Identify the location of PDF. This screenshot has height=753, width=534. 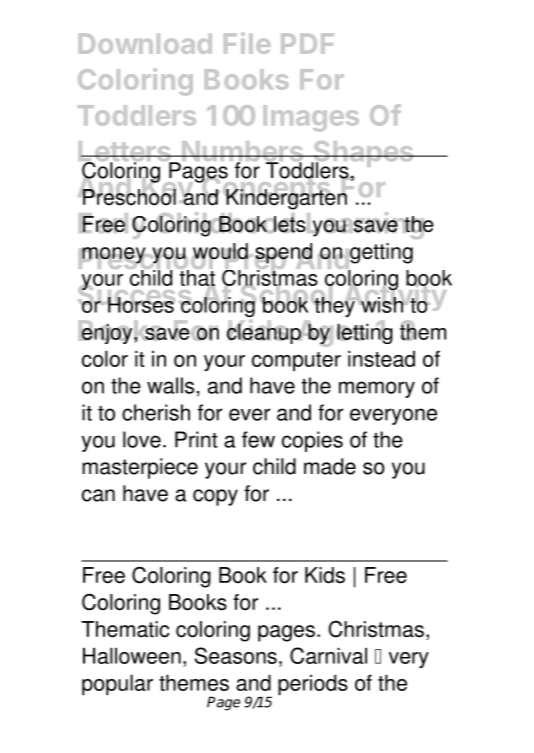
(307, 43).
